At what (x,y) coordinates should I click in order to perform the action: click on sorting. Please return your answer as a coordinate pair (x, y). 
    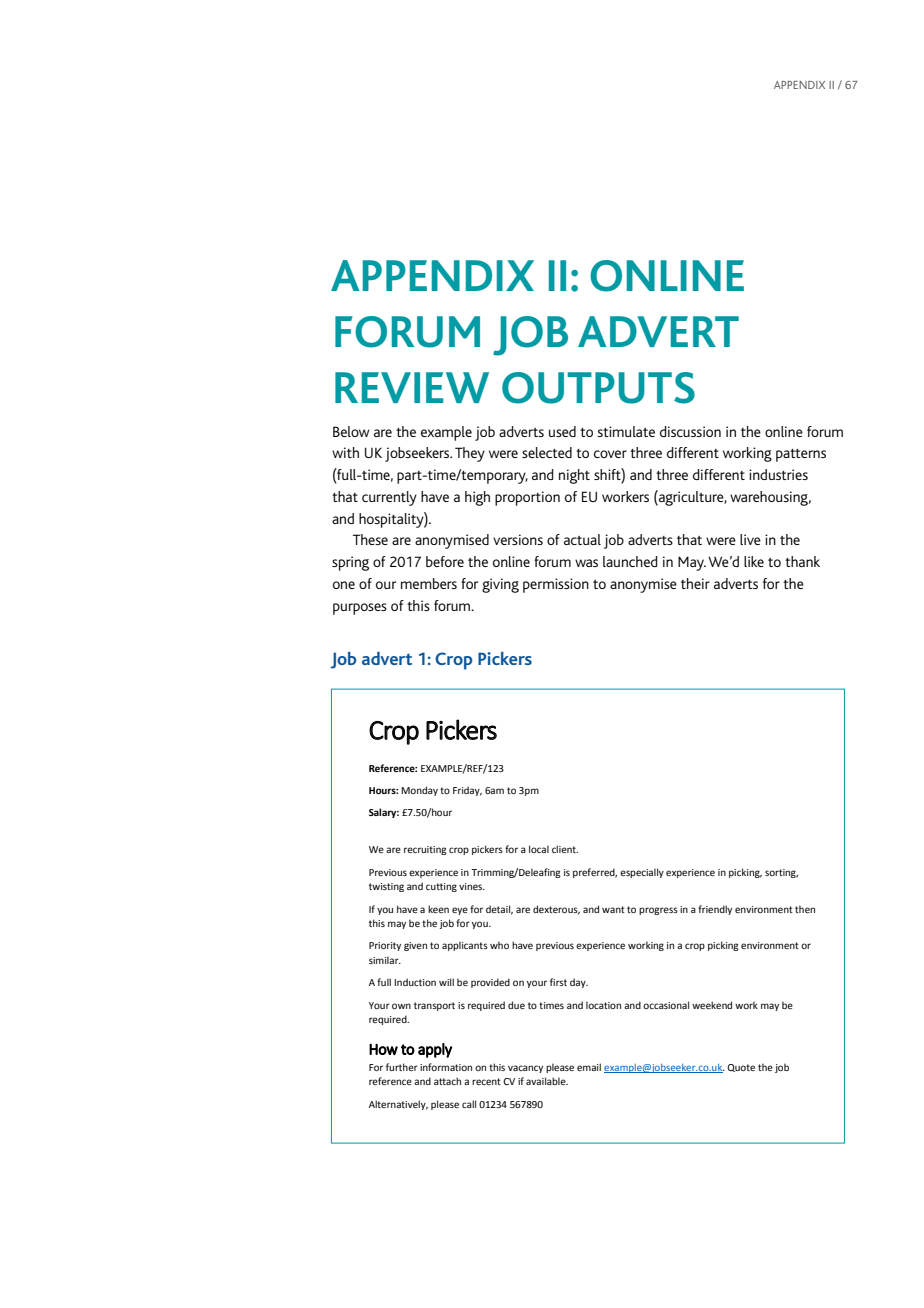
    Looking at the image, I should click on (781, 873).
